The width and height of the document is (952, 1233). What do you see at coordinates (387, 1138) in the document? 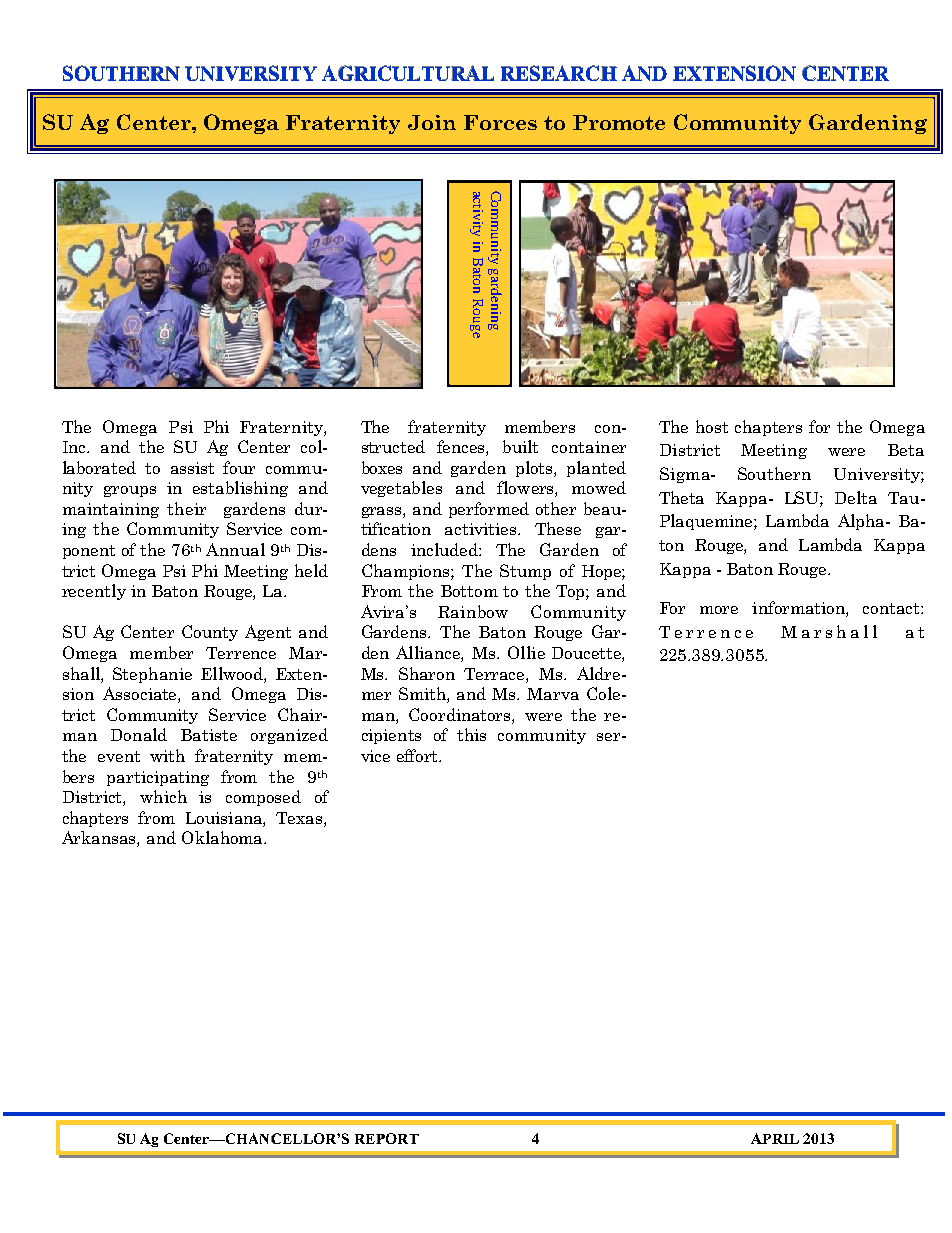
I see `REPORT` at bounding box center [387, 1138].
